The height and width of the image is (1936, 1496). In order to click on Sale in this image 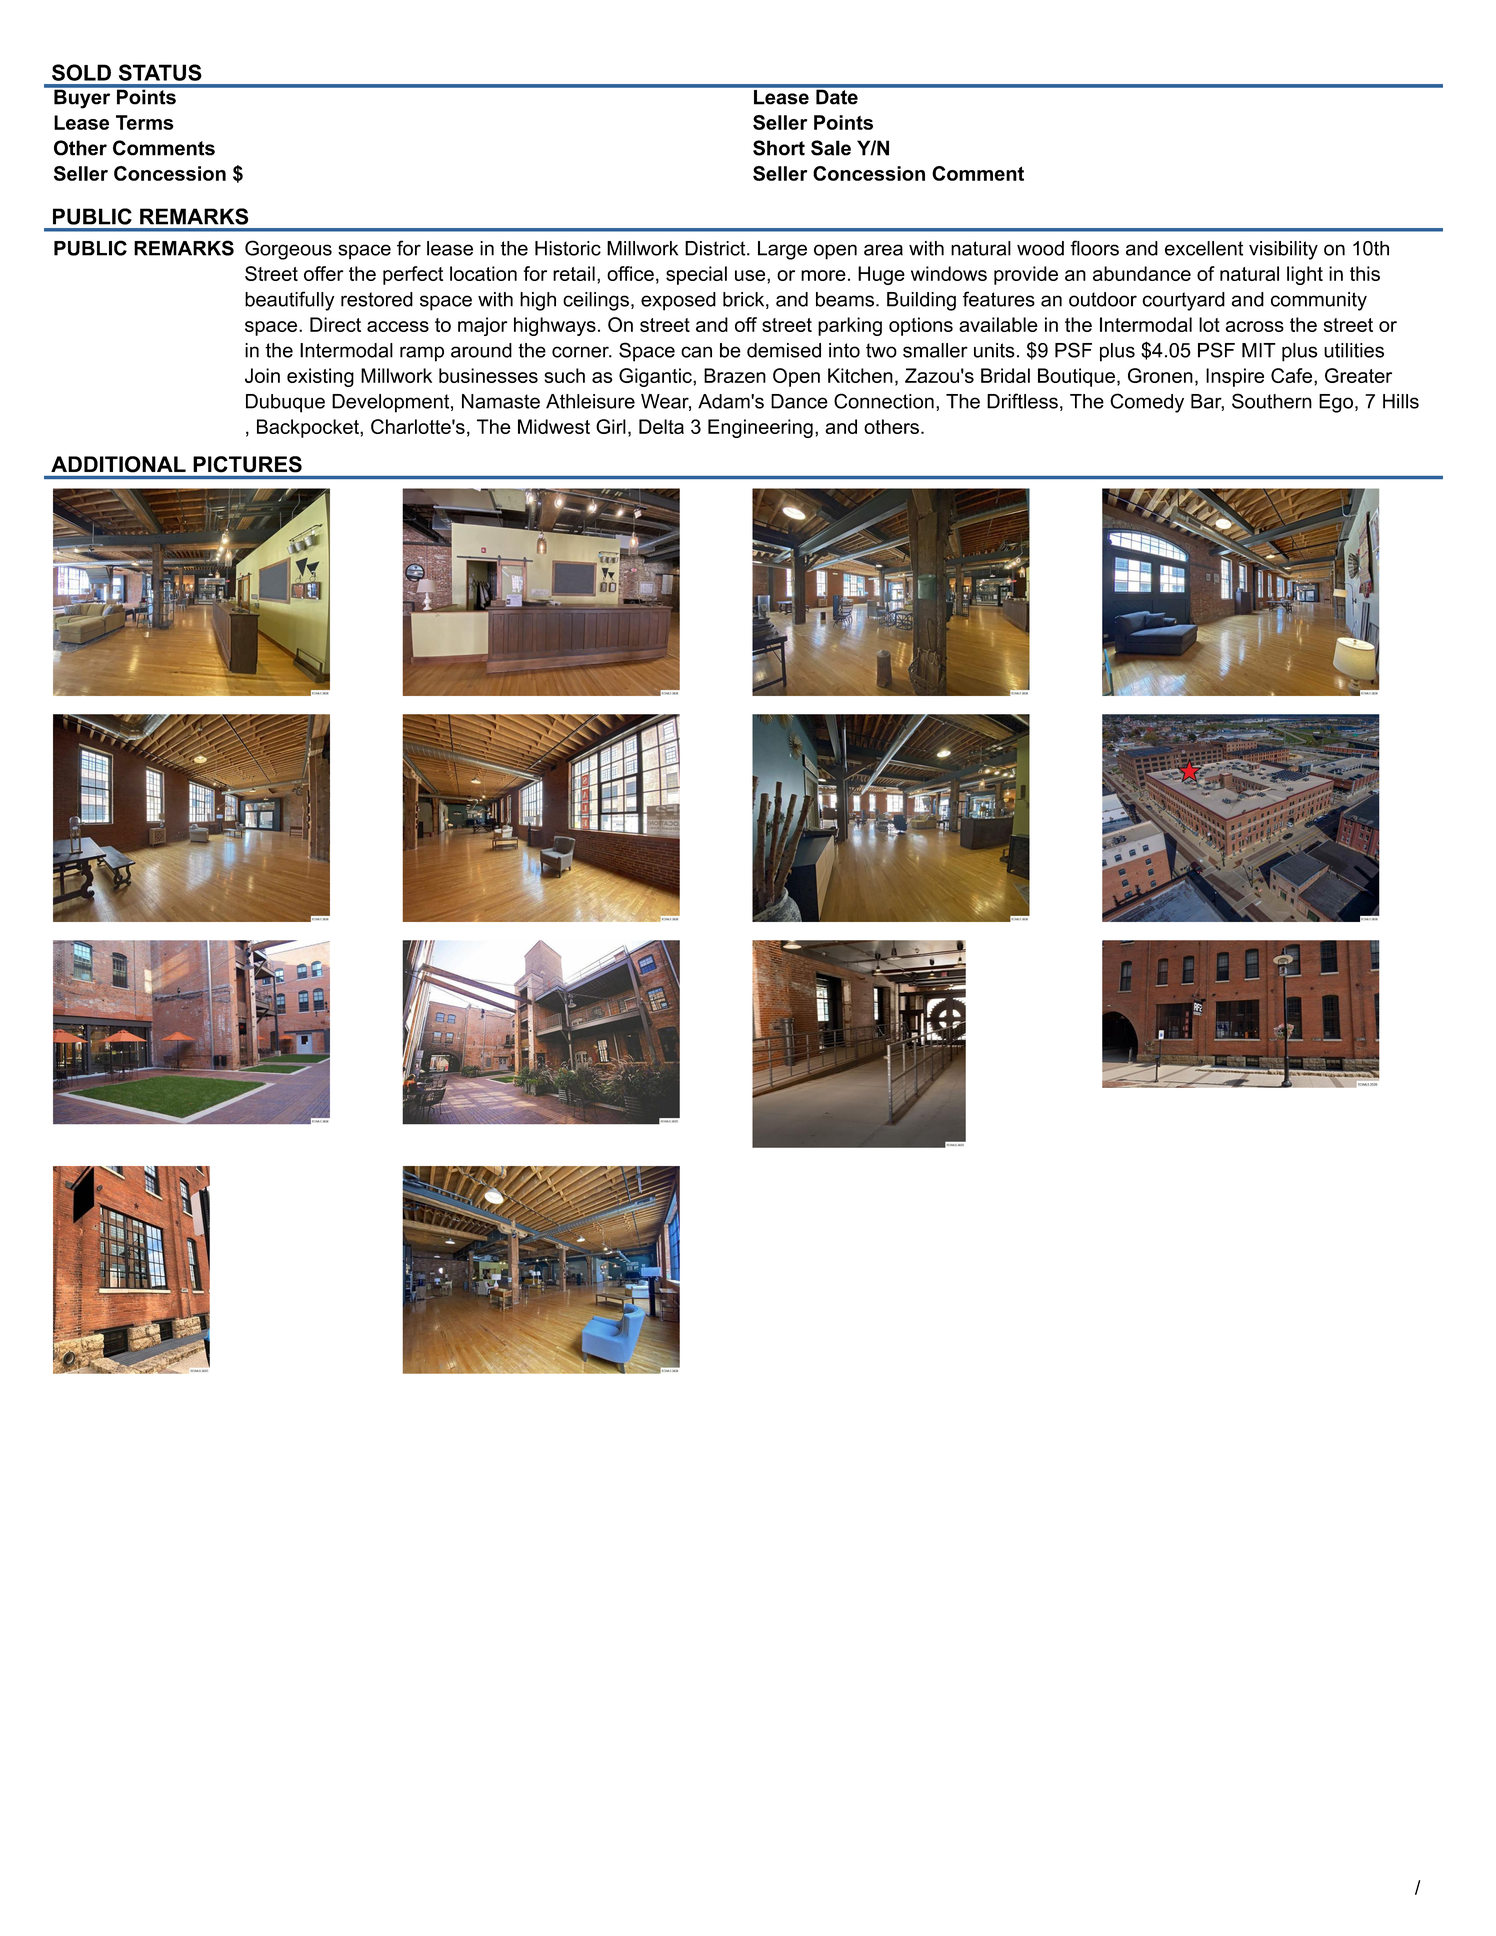, I will do `click(831, 148)`.
